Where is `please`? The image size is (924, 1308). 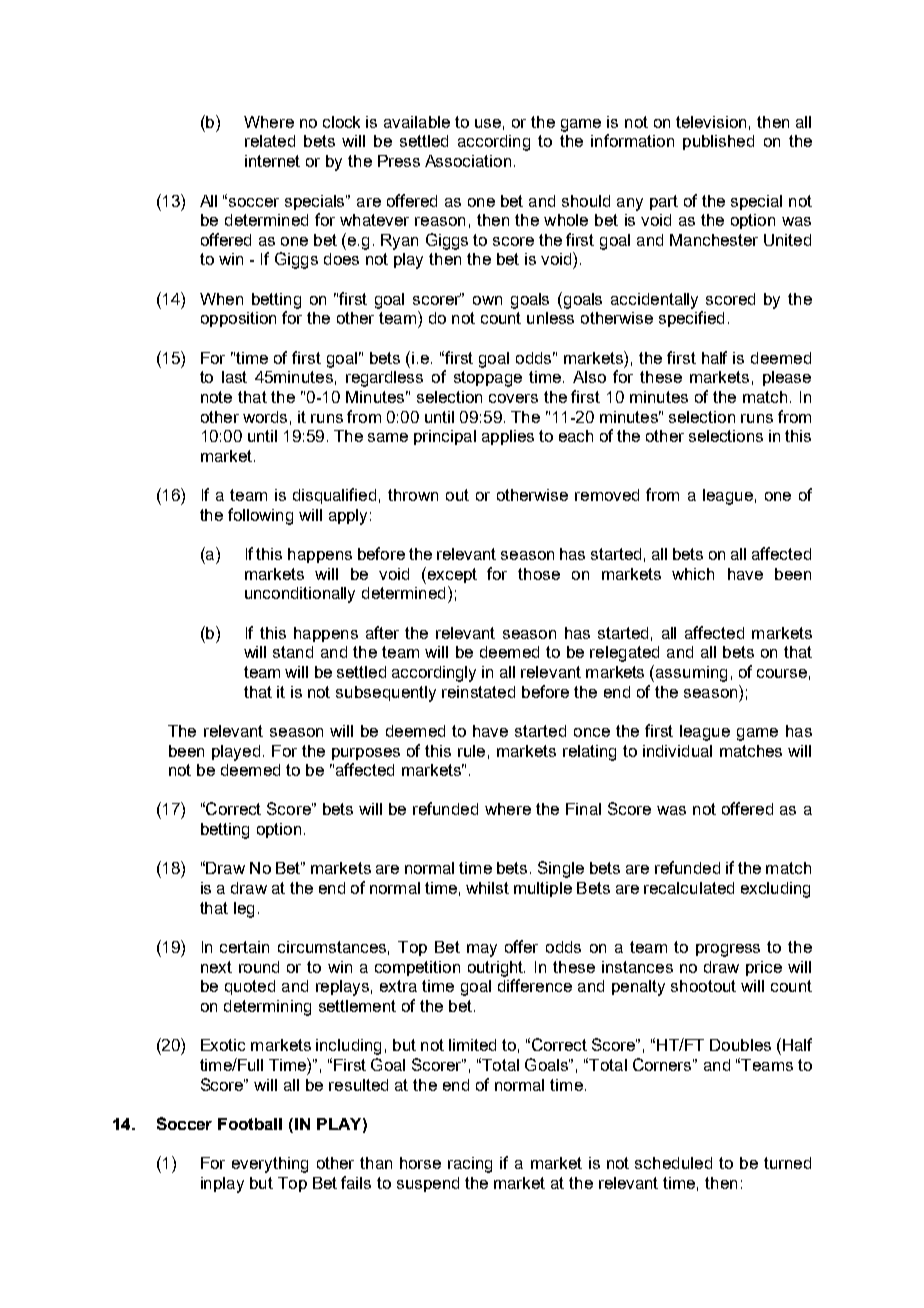 please is located at coordinates (787, 378).
